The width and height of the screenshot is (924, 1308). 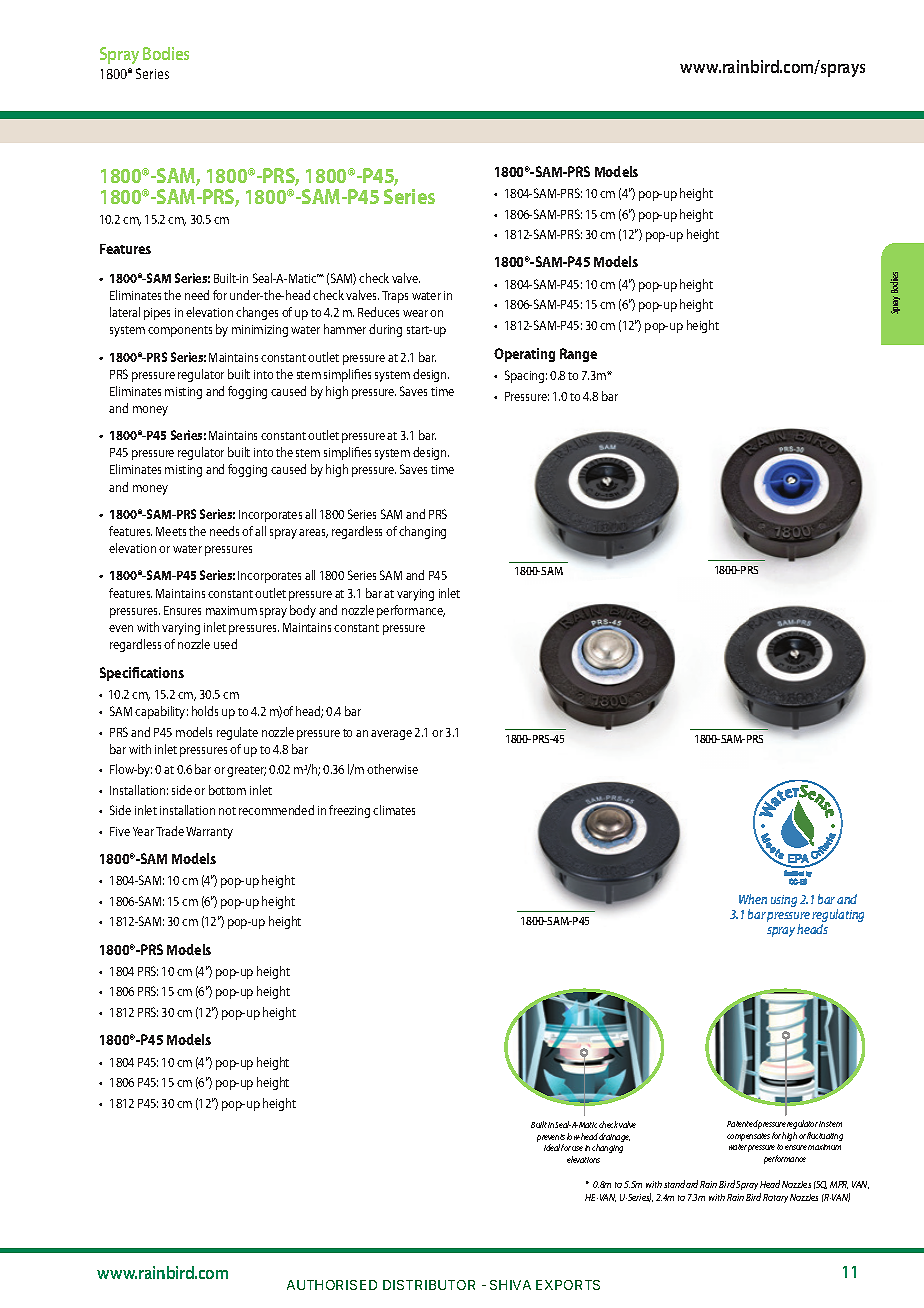 I want to click on components, so click(x=180, y=331).
